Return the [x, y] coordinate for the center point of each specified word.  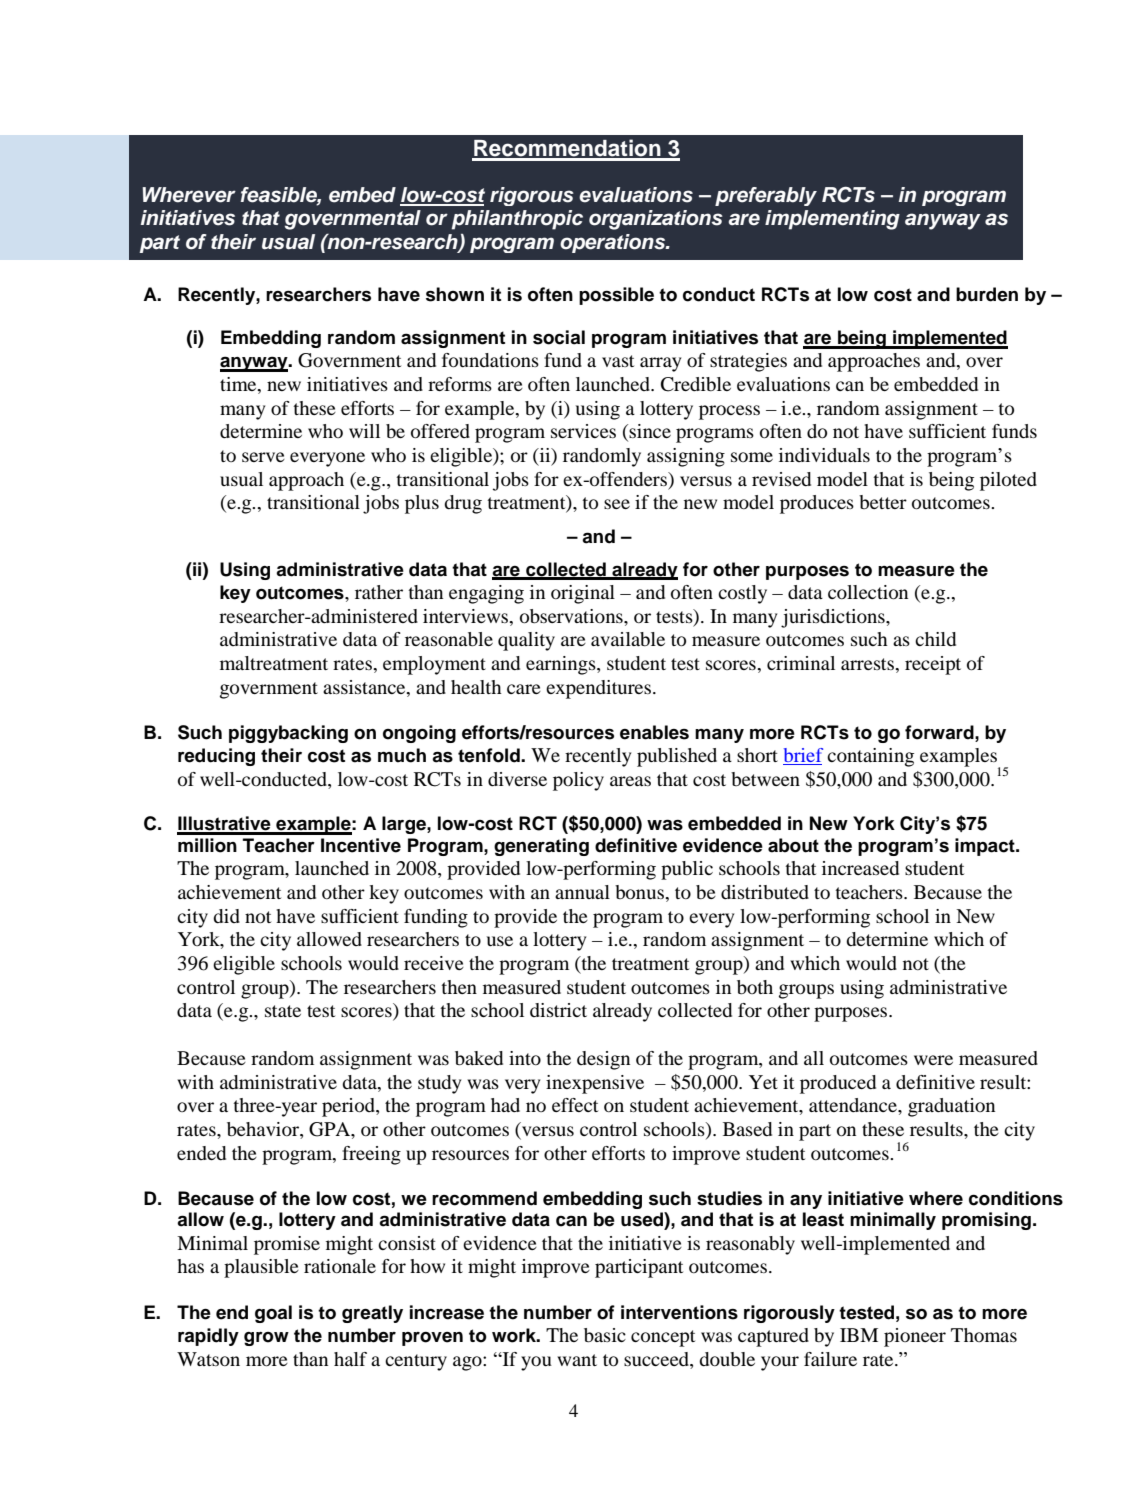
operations [614, 243]
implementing [832, 220]
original [583, 594]
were [933, 1060]
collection [868, 592]
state [283, 1011]
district [558, 1010]
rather [379, 592]
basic [605, 1335]
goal [273, 1314]
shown [455, 294]
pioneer [915, 1337]
